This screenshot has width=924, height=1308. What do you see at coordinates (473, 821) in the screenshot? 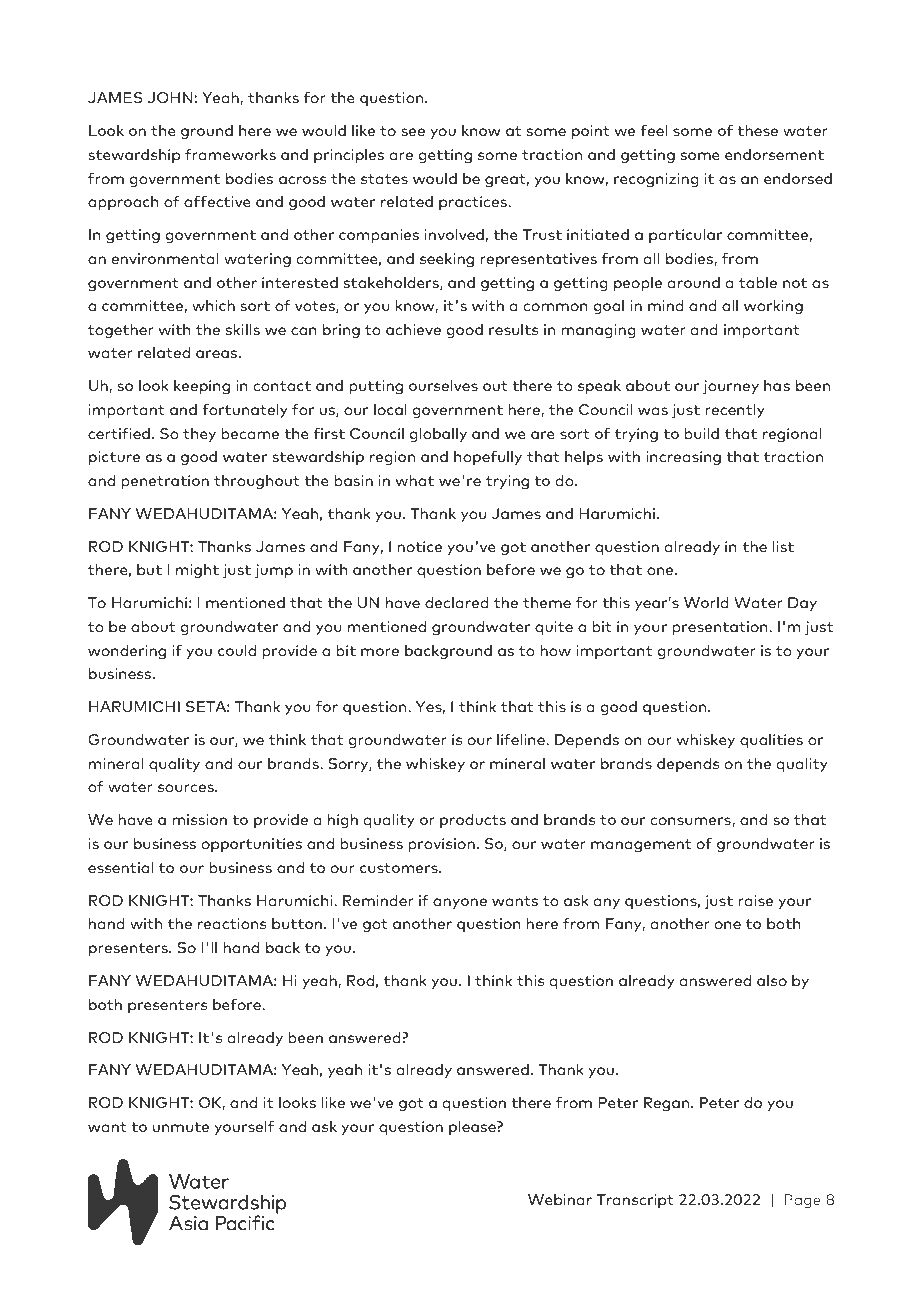
I see `products` at bounding box center [473, 821].
